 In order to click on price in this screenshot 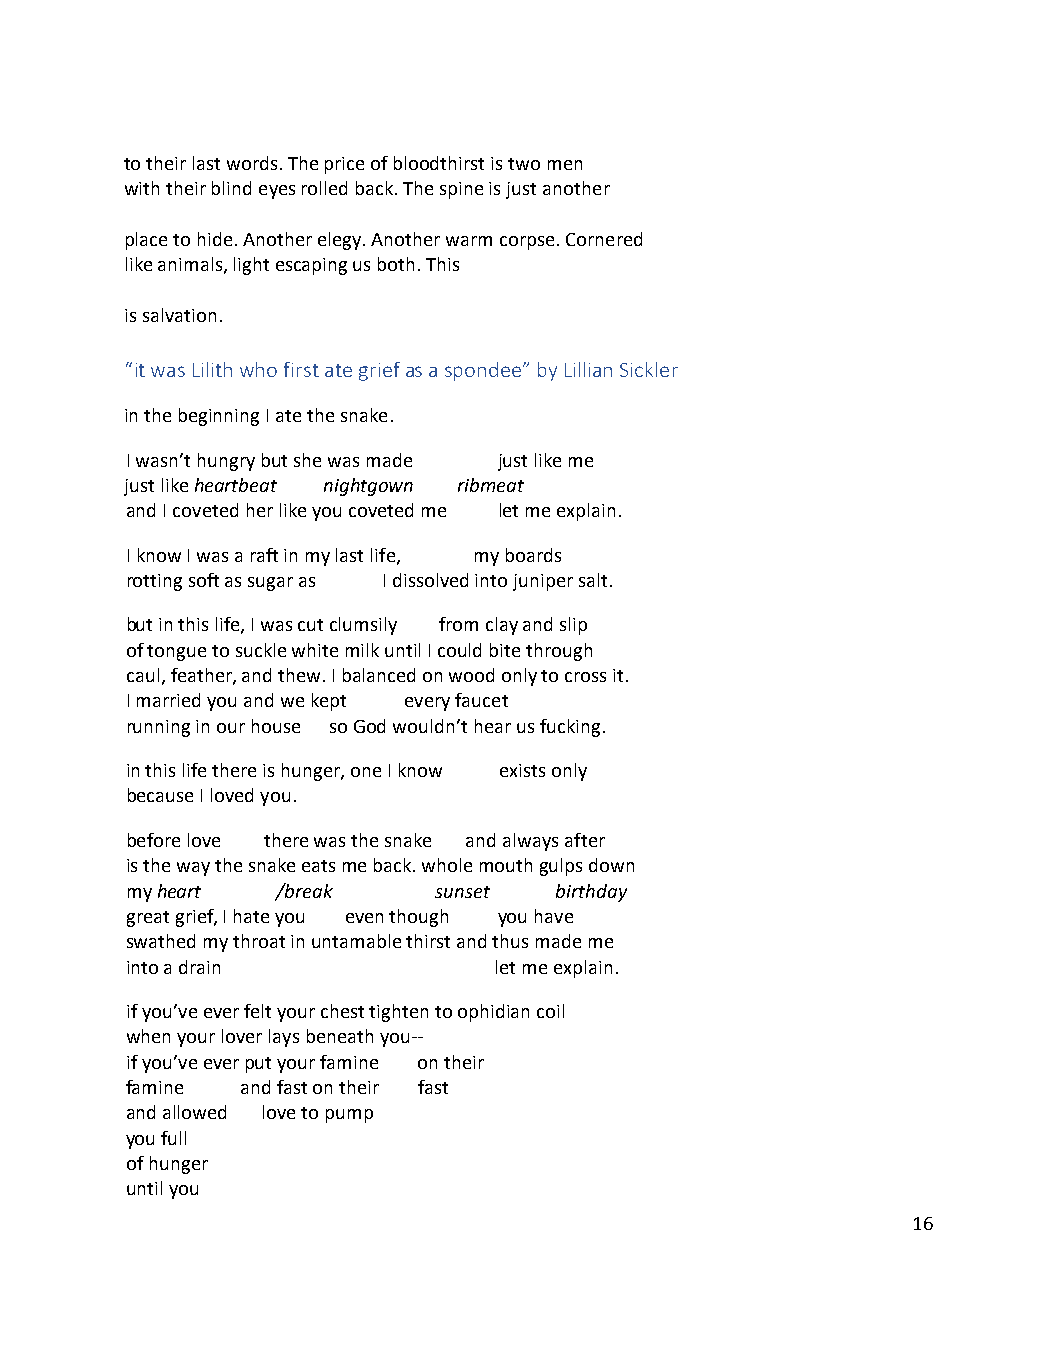, I will do `click(344, 165)`.
